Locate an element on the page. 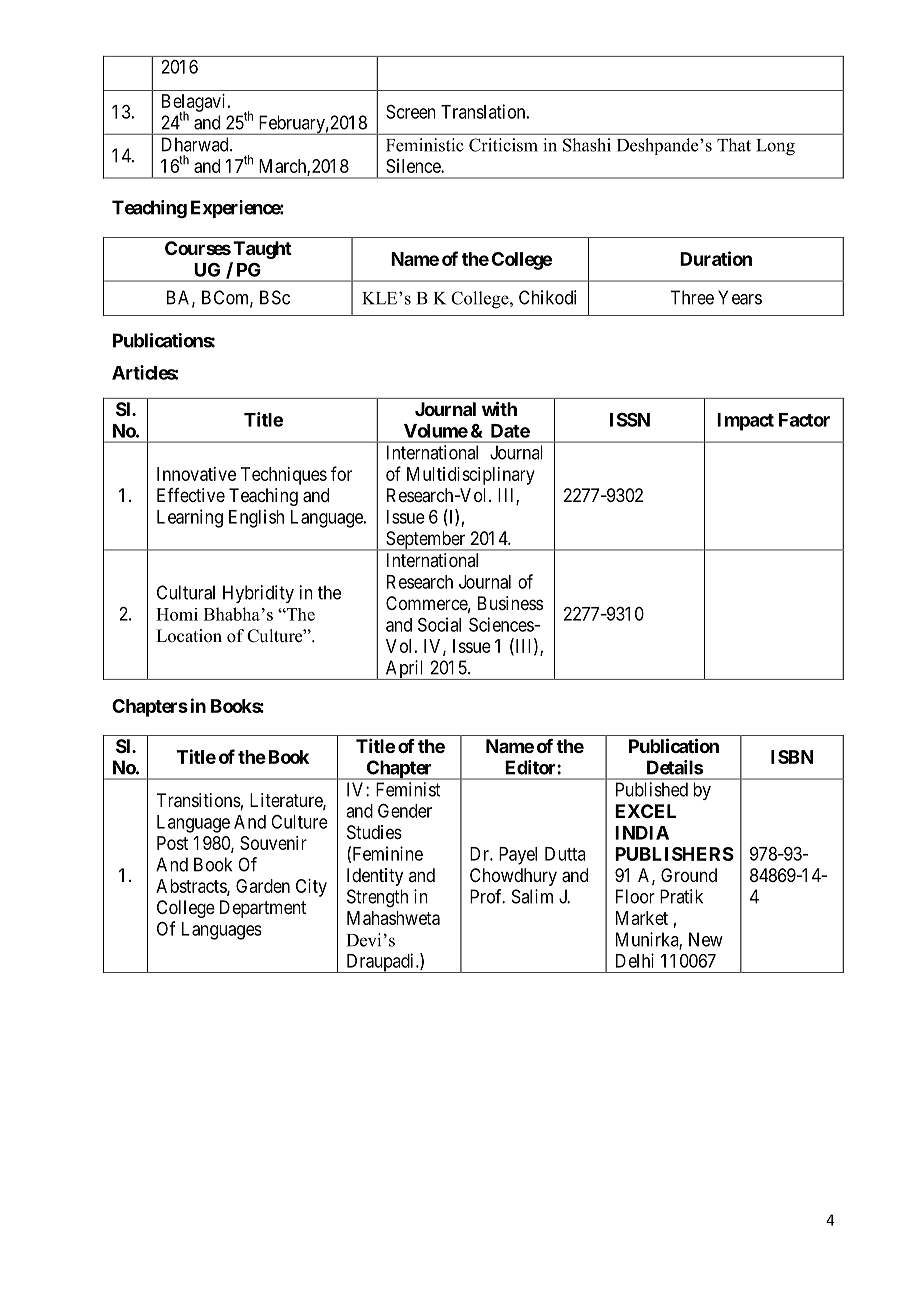  Impact is located at coordinates (745, 422).
